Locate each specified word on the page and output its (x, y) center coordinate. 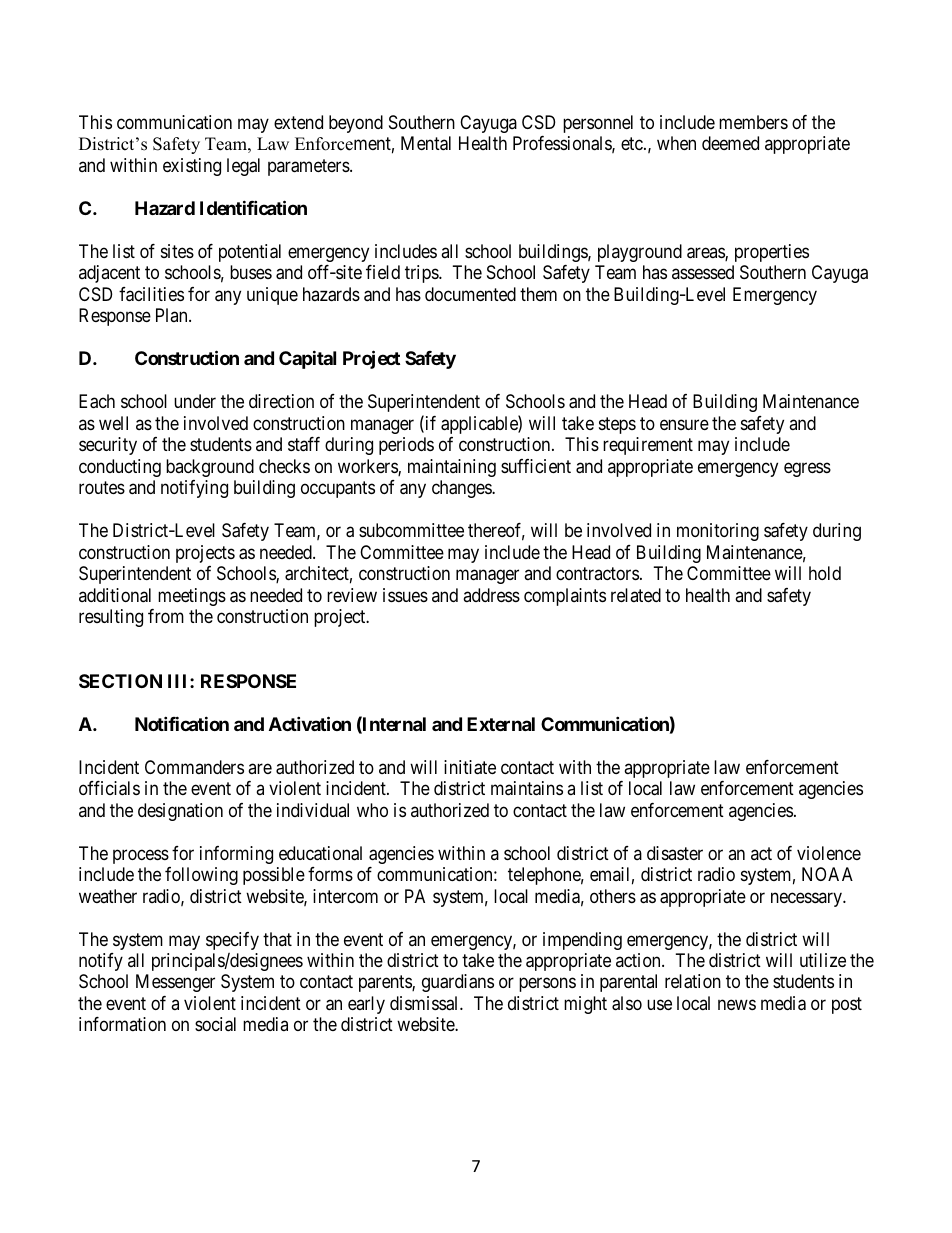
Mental (426, 143)
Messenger (175, 983)
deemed (730, 143)
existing (192, 167)
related (636, 595)
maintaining (452, 468)
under (195, 401)
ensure (684, 424)
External (501, 724)
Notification (182, 723)
